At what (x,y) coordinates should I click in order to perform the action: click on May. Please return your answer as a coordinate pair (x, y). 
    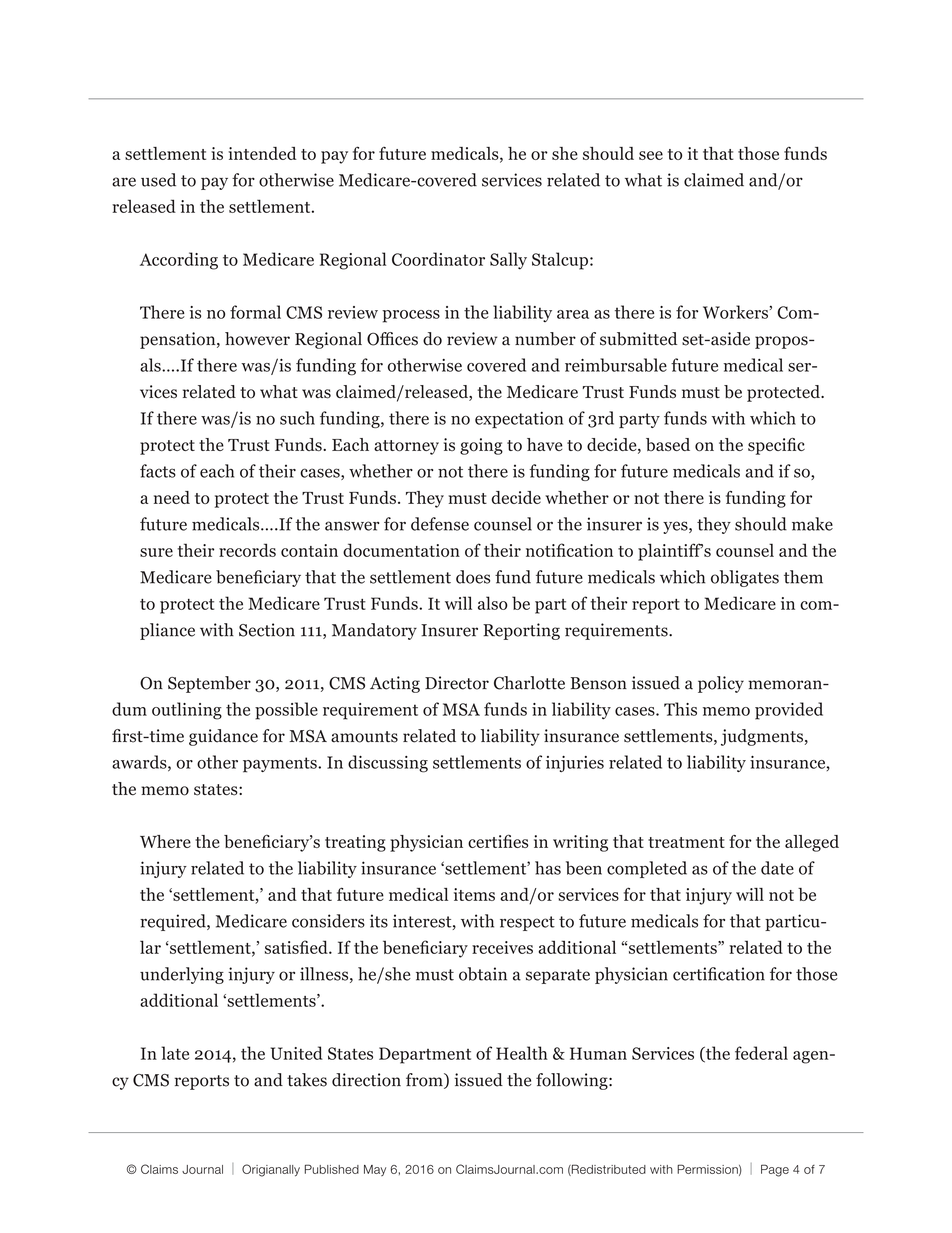
    Looking at the image, I should click on (375, 1170).
